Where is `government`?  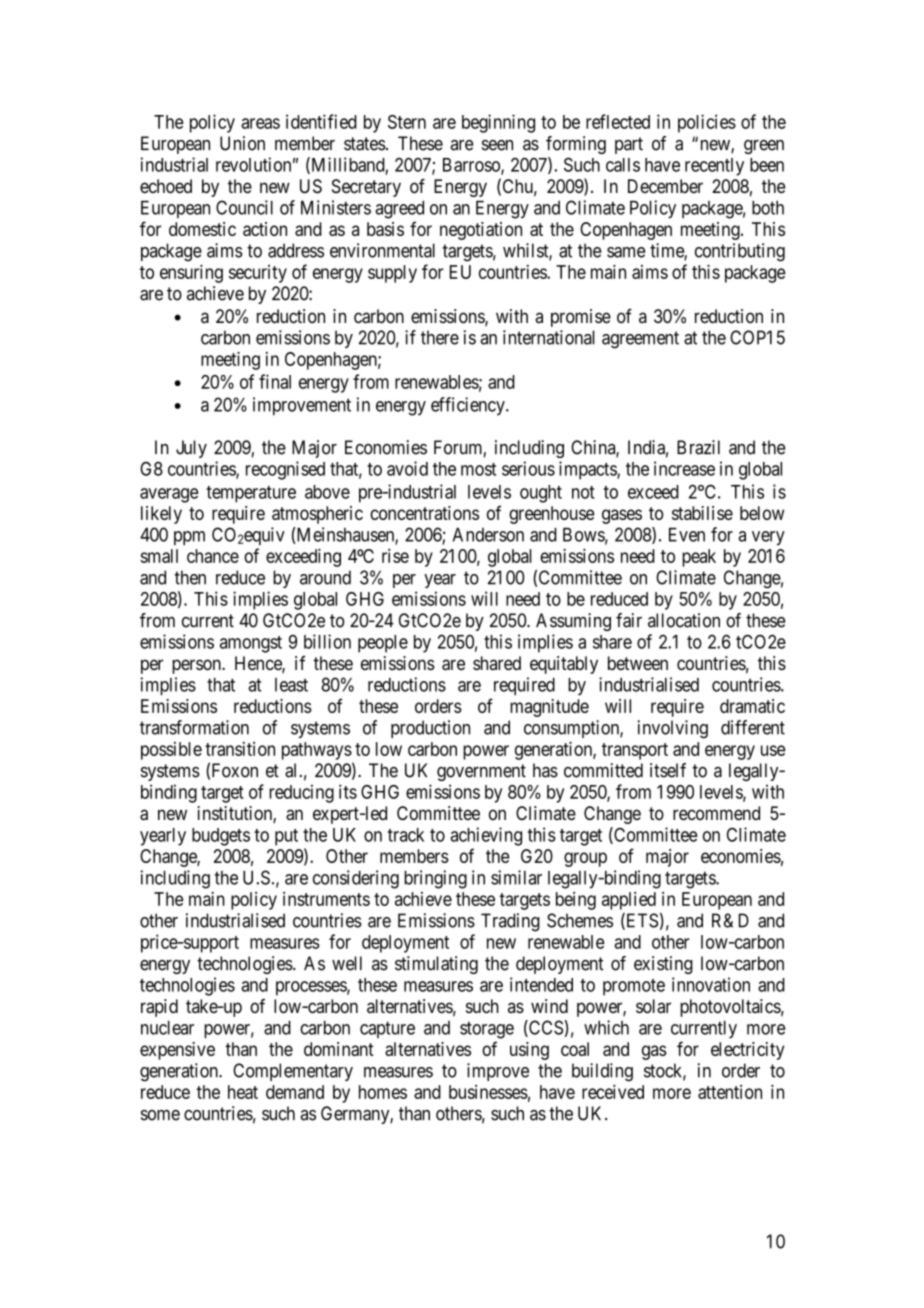 government is located at coordinates (481, 772).
